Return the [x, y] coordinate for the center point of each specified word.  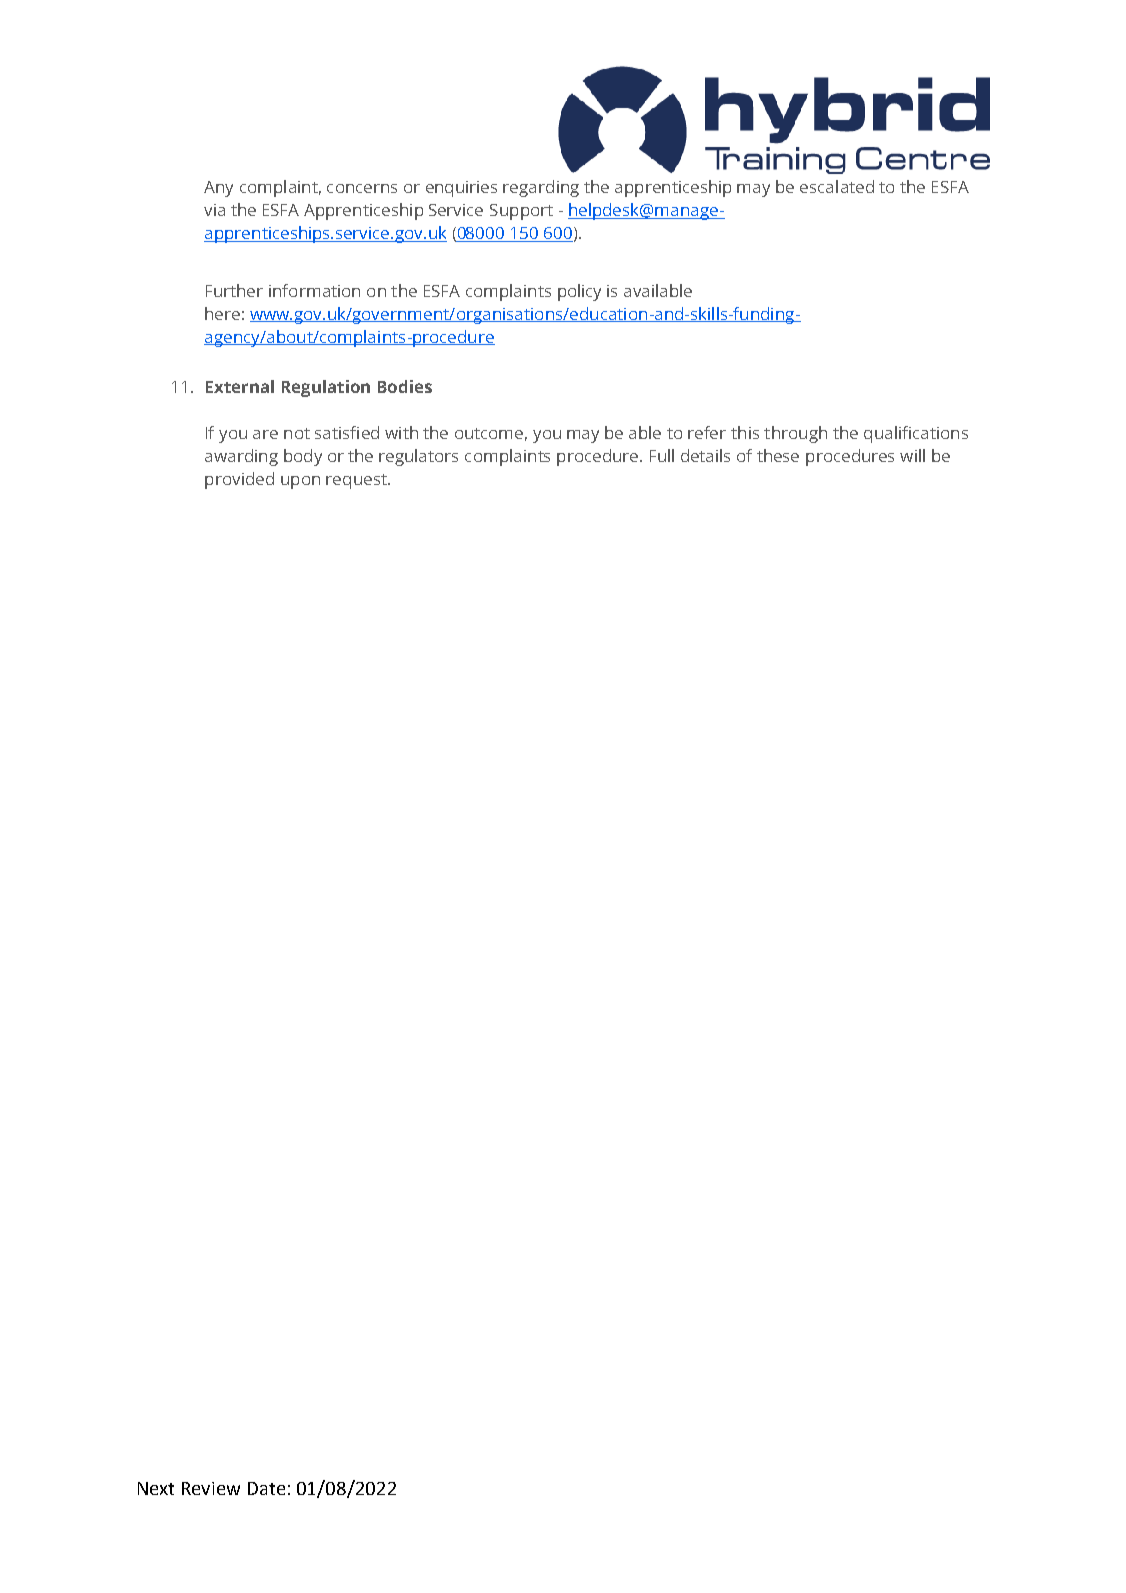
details [705, 455]
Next [156, 1488]
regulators [418, 457]
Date [266, 1488]
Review [211, 1488]
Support [521, 212]
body [303, 457]
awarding [241, 457]
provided [239, 480]
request [357, 481]
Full [662, 455]
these [778, 455]
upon [300, 482]
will [912, 455]
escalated [837, 186]
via [214, 210]
